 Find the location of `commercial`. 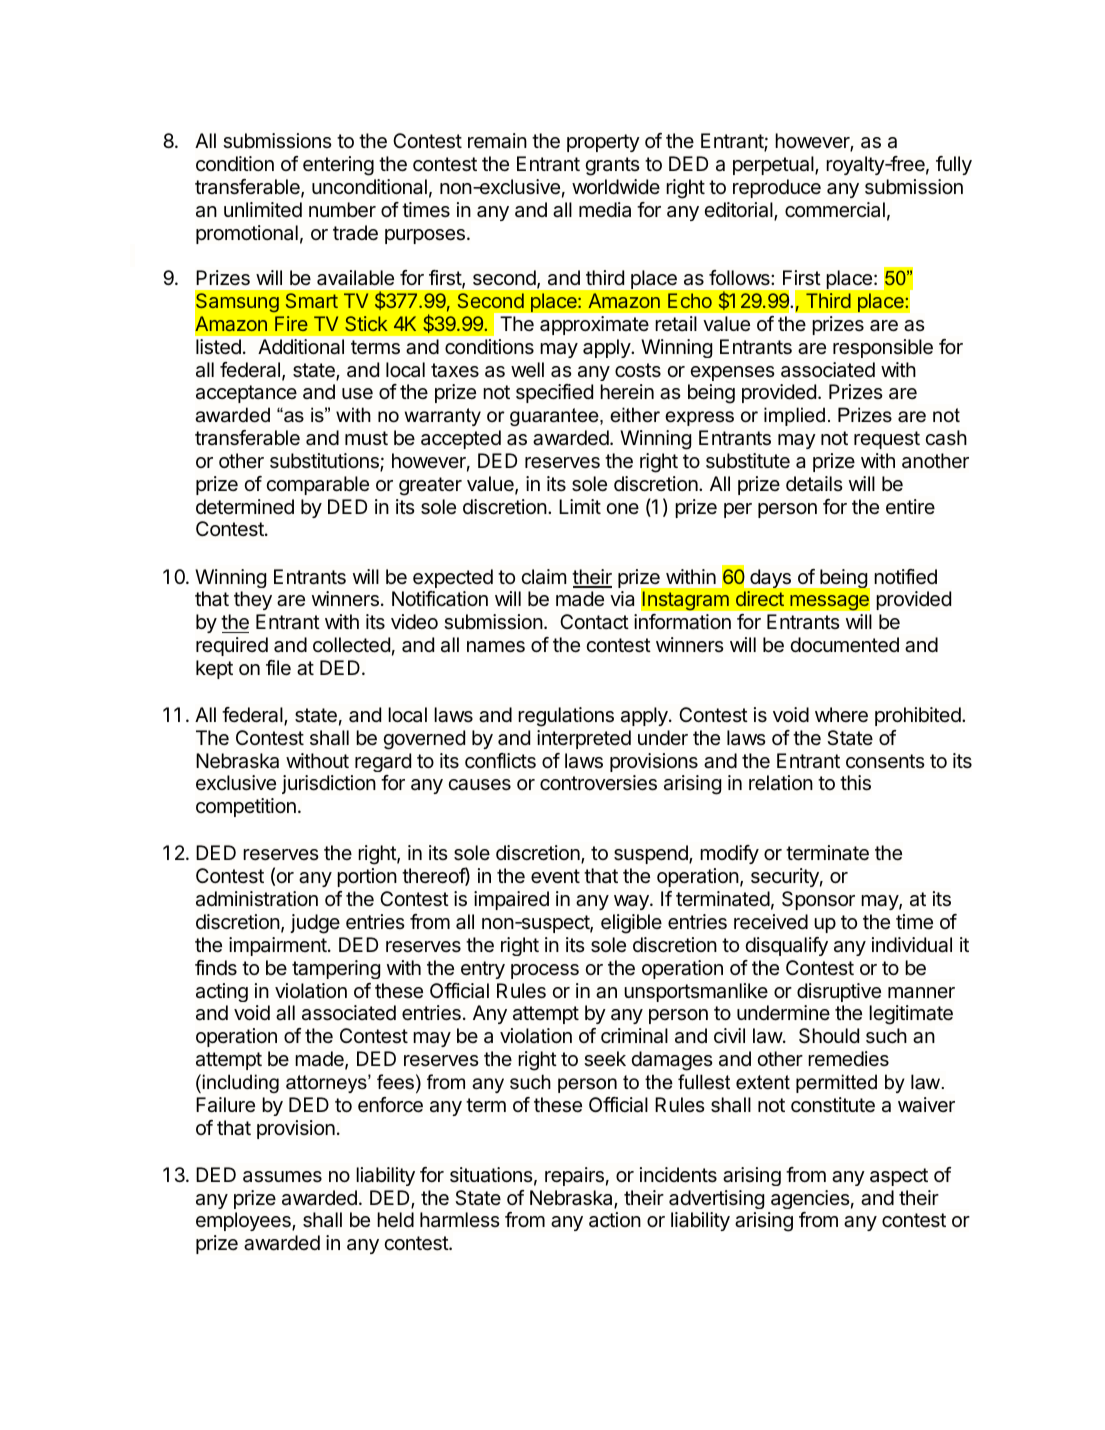

commercial is located at coordinates (835, 210).
